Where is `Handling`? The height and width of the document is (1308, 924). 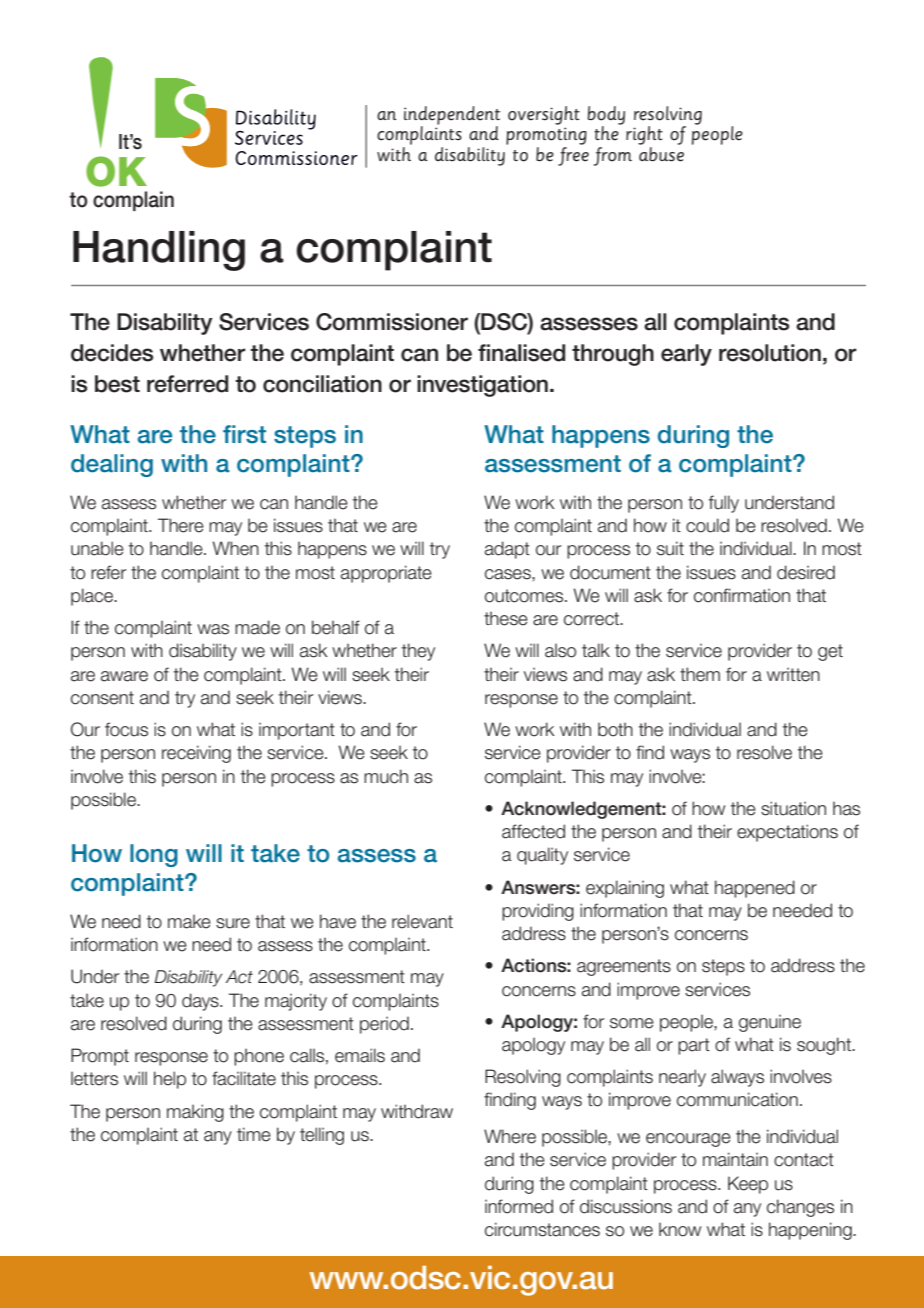
Handling is located at coordinates (159, 251).
